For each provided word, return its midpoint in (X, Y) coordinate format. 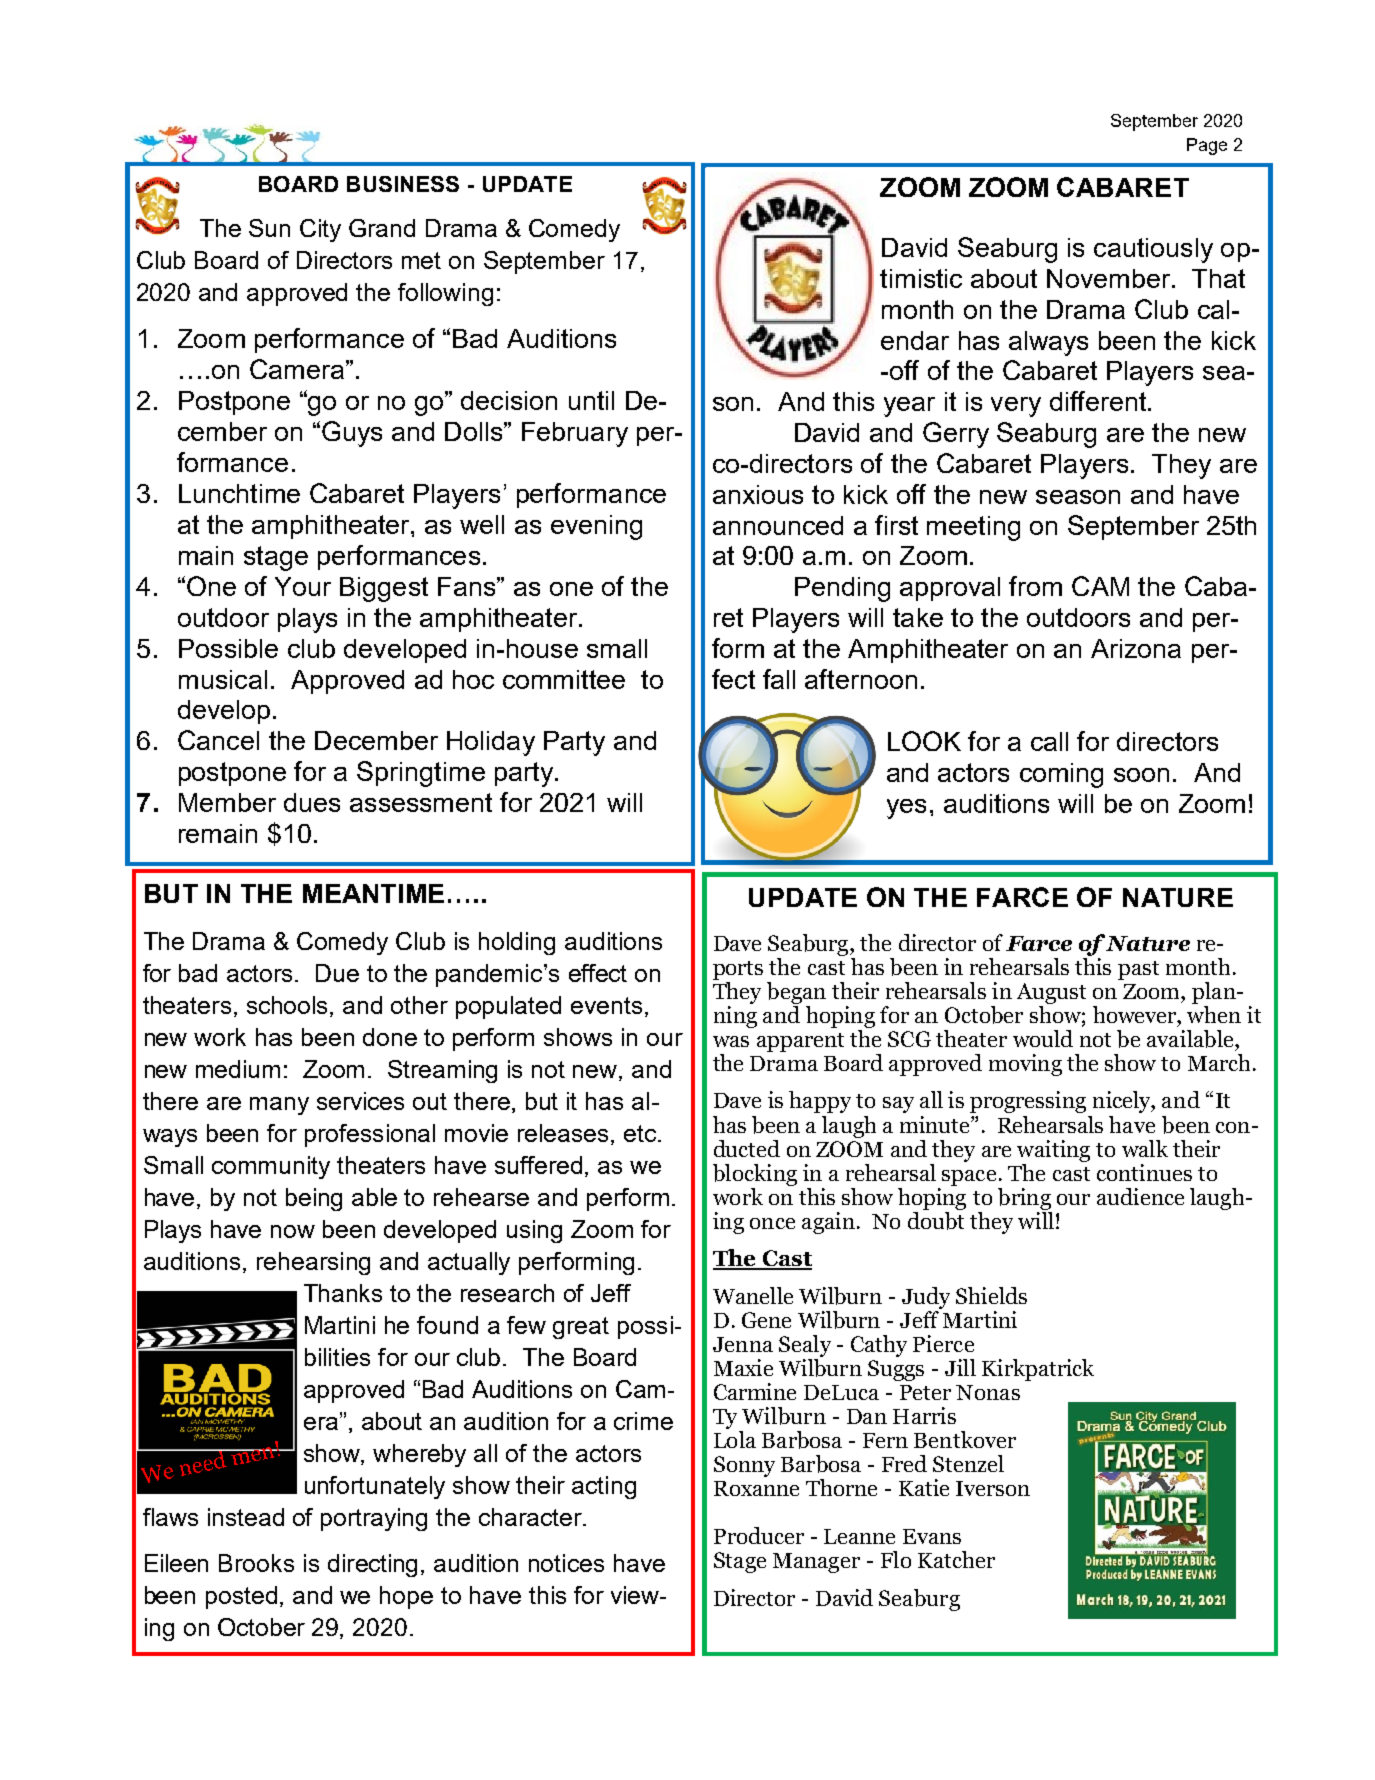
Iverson (993, 1488)
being (314, 1199)
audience (1140, 1196)
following (445, 294)
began (796, 993)
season (1078, 497)
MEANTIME (373, 893)
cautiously (1153, 250)
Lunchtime (239, 493)
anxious (758, 494)
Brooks (256, 1563)
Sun (269, 228)
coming (1061, 775)
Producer (759, 1535)
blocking (755, 1175)
